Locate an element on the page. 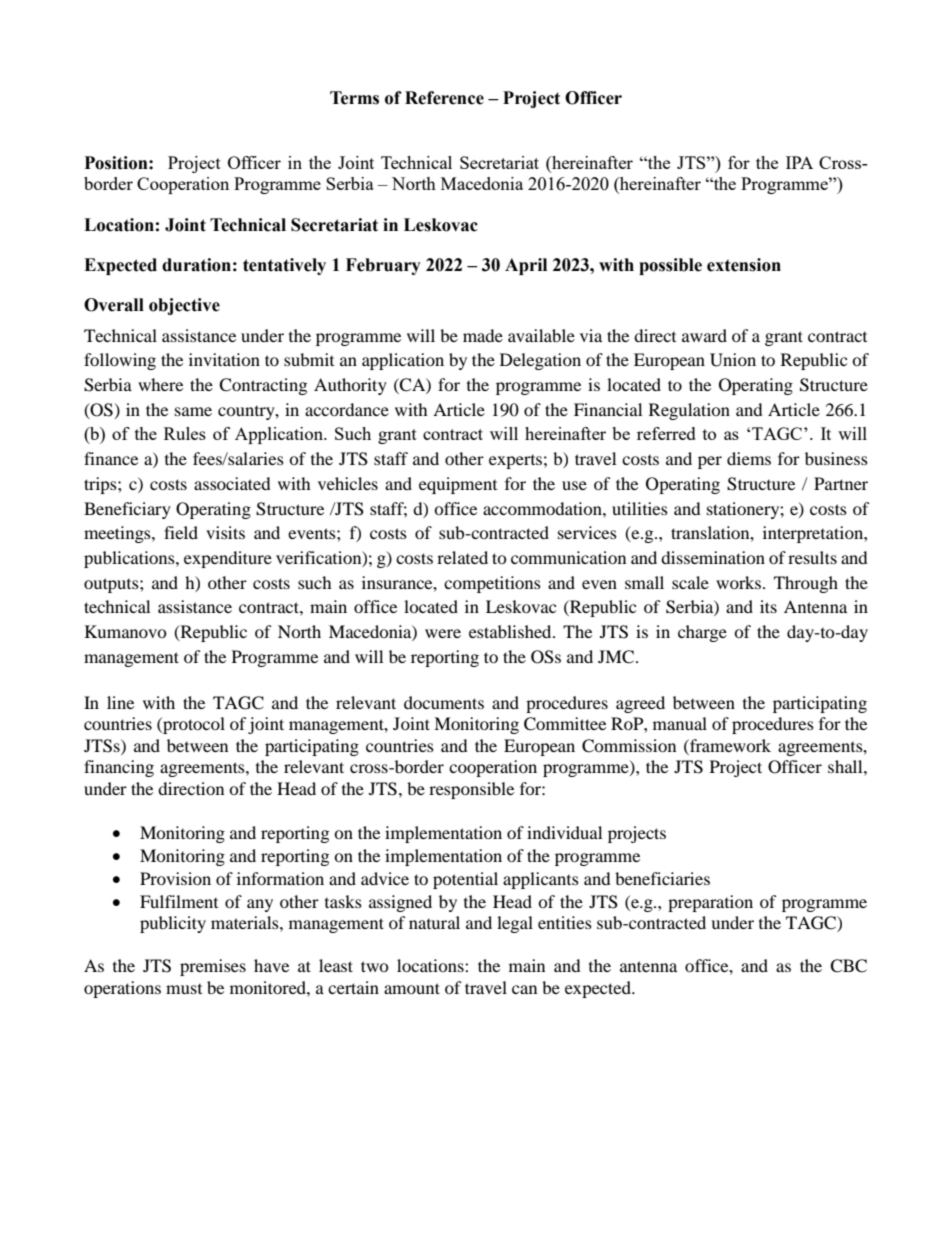 The width and height of the document is (952, 1233). related is located at coordinates (462, 557).
